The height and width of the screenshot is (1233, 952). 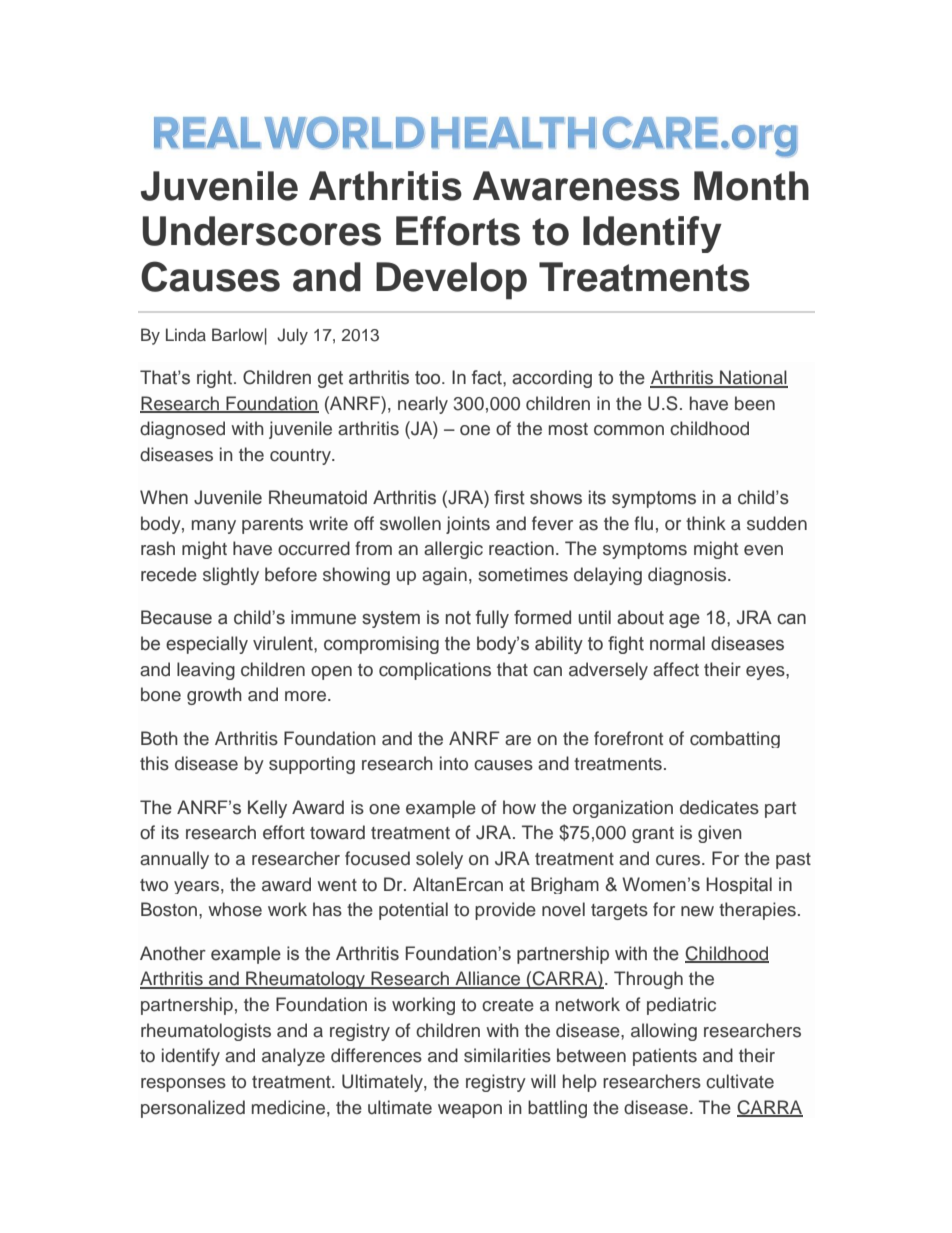 I want to click on Month, so click(x=751, y=186).
